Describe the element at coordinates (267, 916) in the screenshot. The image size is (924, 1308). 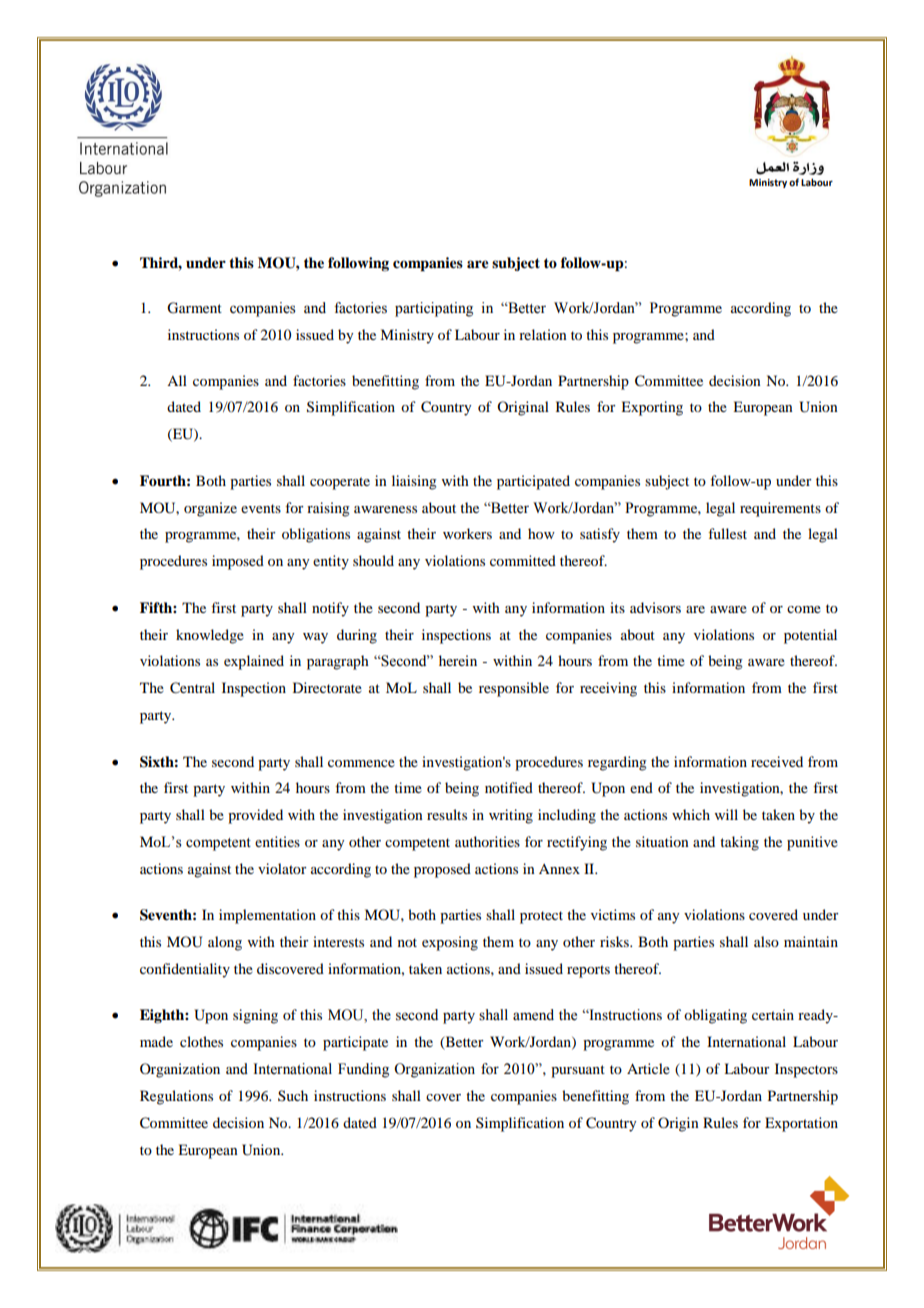
I see `implementation` at that location.
